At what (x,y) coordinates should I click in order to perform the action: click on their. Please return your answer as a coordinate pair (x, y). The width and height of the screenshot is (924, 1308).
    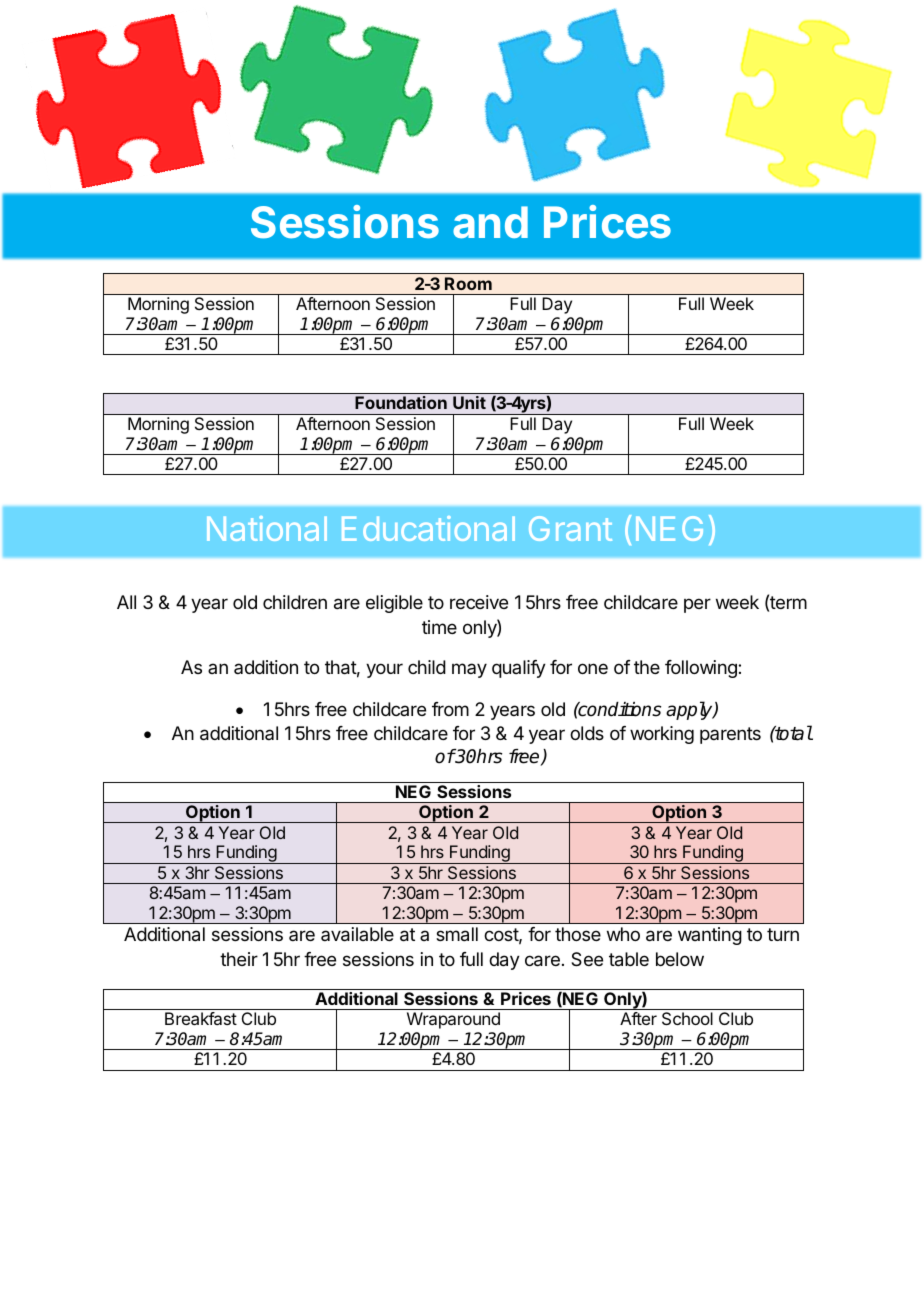
    Looking at the image, I should click on (239, 959).
